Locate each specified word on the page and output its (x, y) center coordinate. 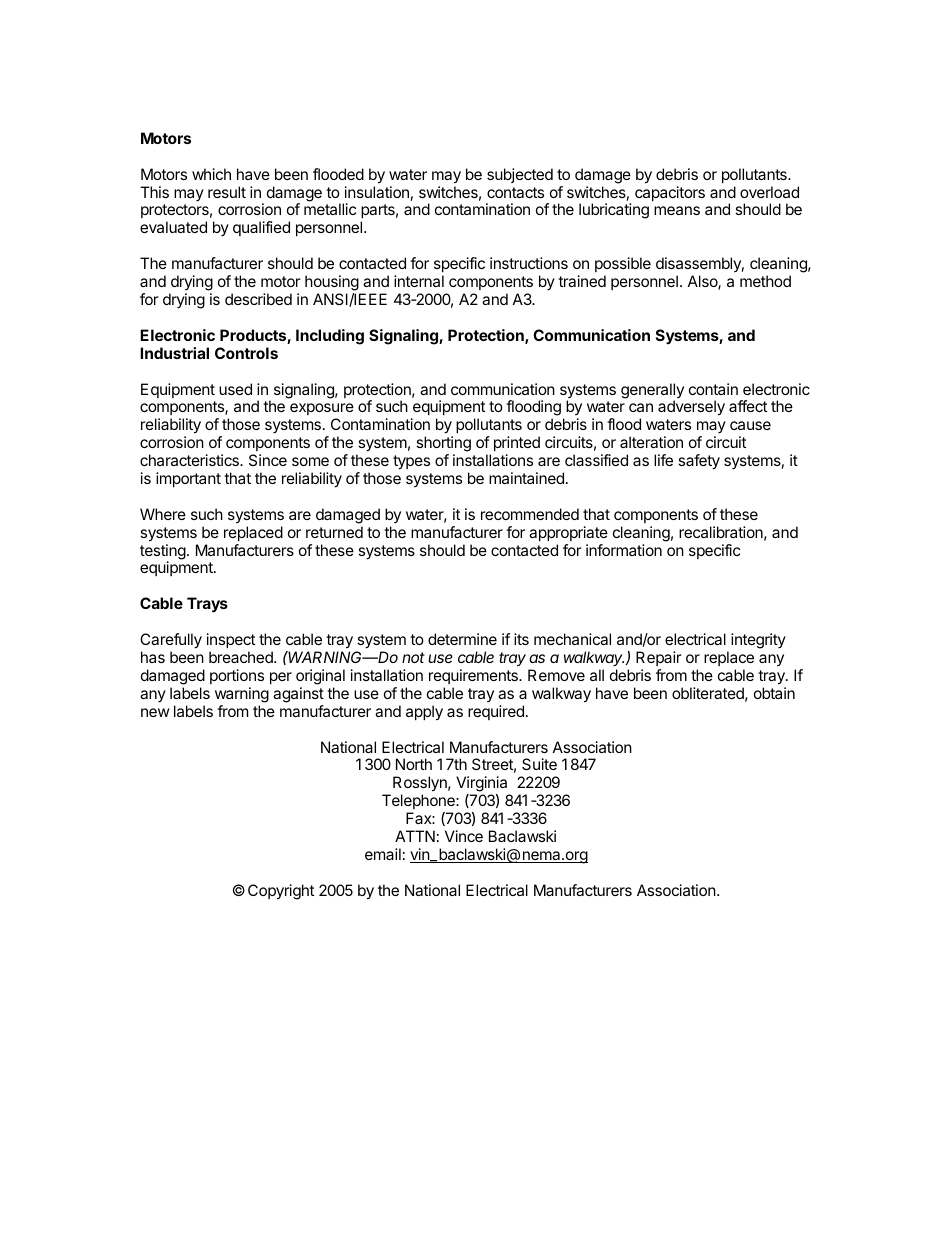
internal (419, 281)
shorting (443, 445)
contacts (515, 192)
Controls (246, 353)
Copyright (281, 892)
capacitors (670, 193)
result (227, 192)
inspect (231, 640)
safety (699, 462)
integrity (758, 641)
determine (462, 639)
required (496, 712)
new (155, 712)
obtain (774, 693)
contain (713, 389)
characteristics (190, 460)
